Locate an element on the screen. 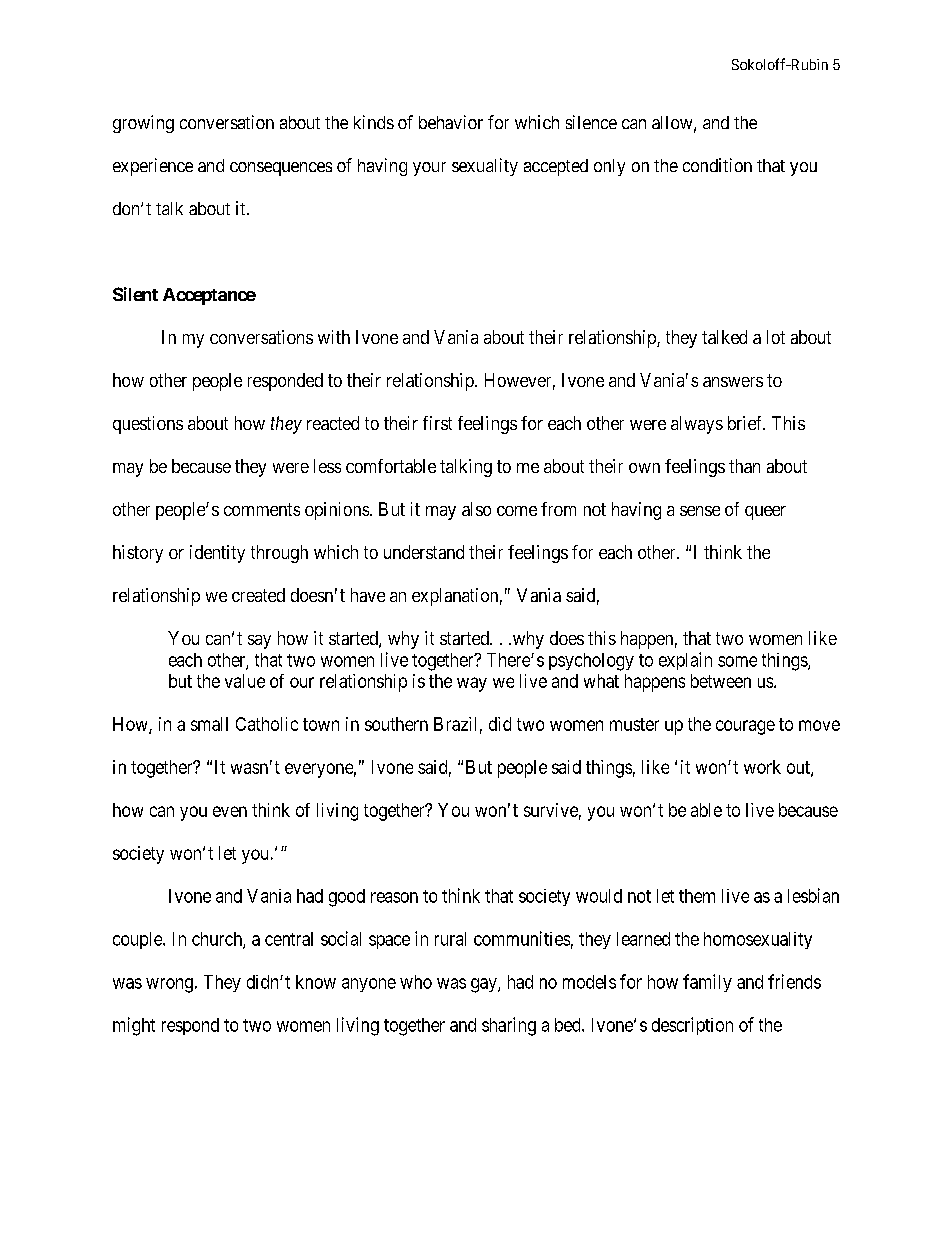  behavior is located at coordinates (451, 122).
